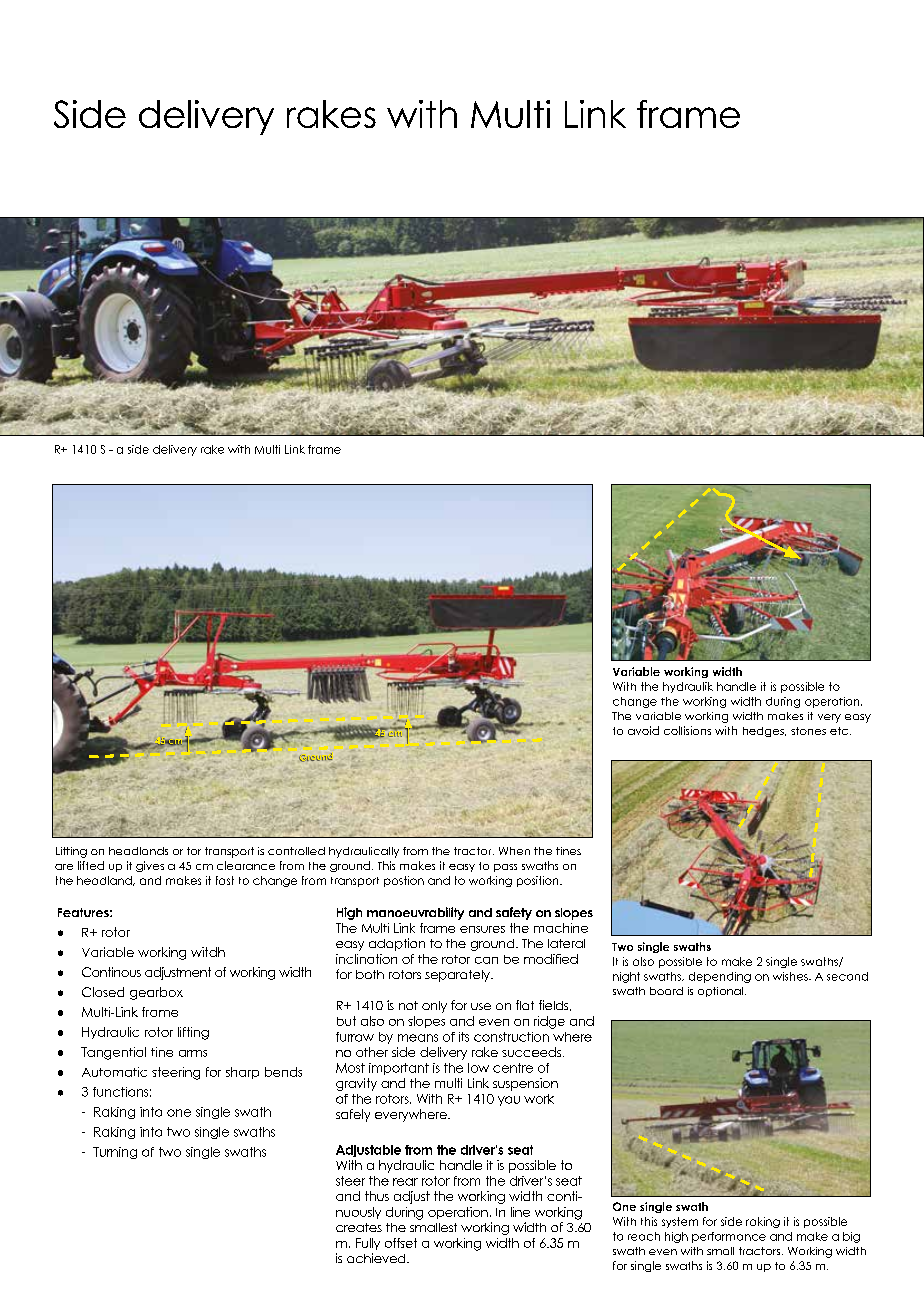  I want to click on Closed, so click(103, 992).
